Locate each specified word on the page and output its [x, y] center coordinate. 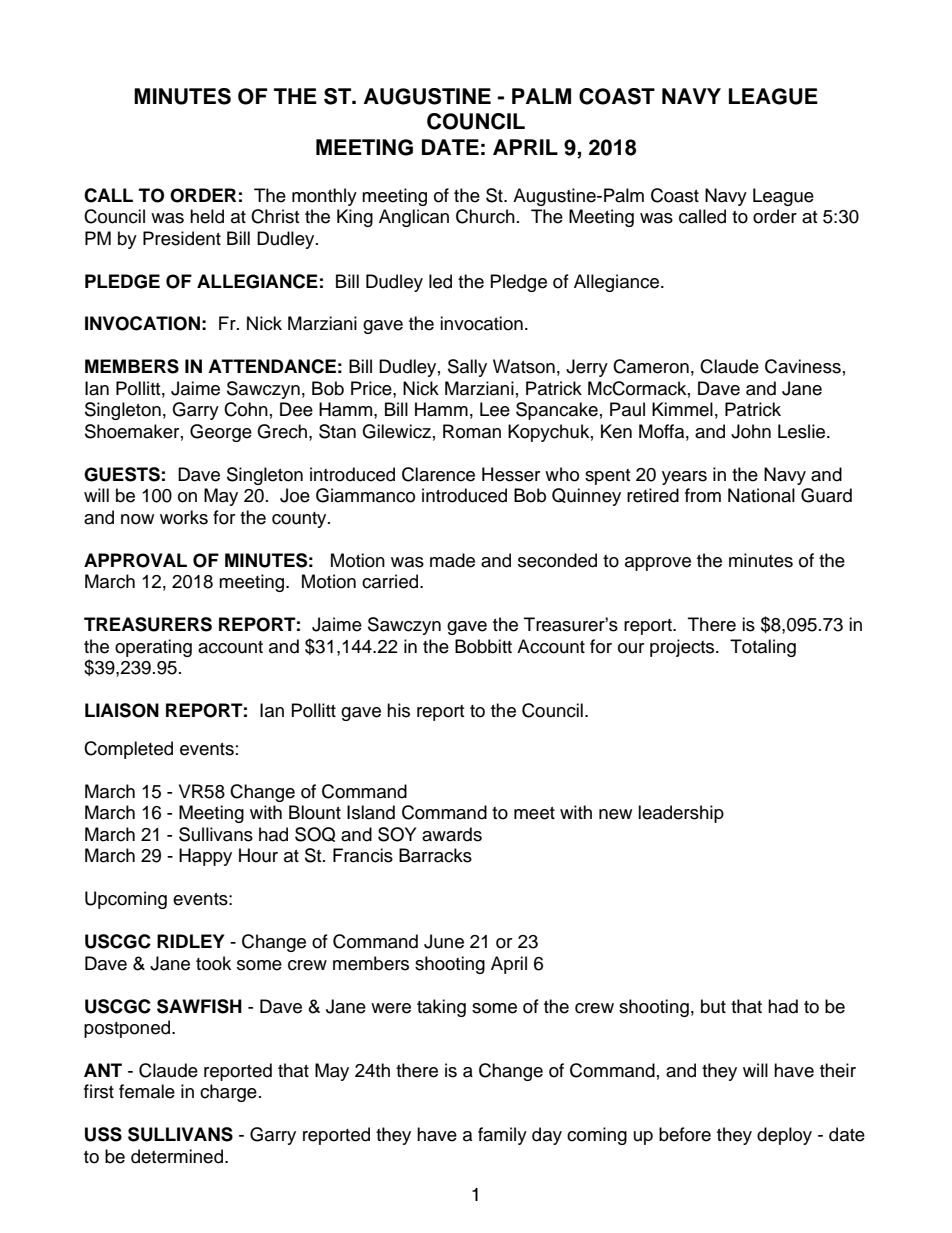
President [182, 238]
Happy [205, 857]
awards [452, 834]
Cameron [651, 366]
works [184, 517]
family [502, 1136]
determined [177, 1156]
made [452, 560]
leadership [681, 814]
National [761, 495]
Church [485, 216]
